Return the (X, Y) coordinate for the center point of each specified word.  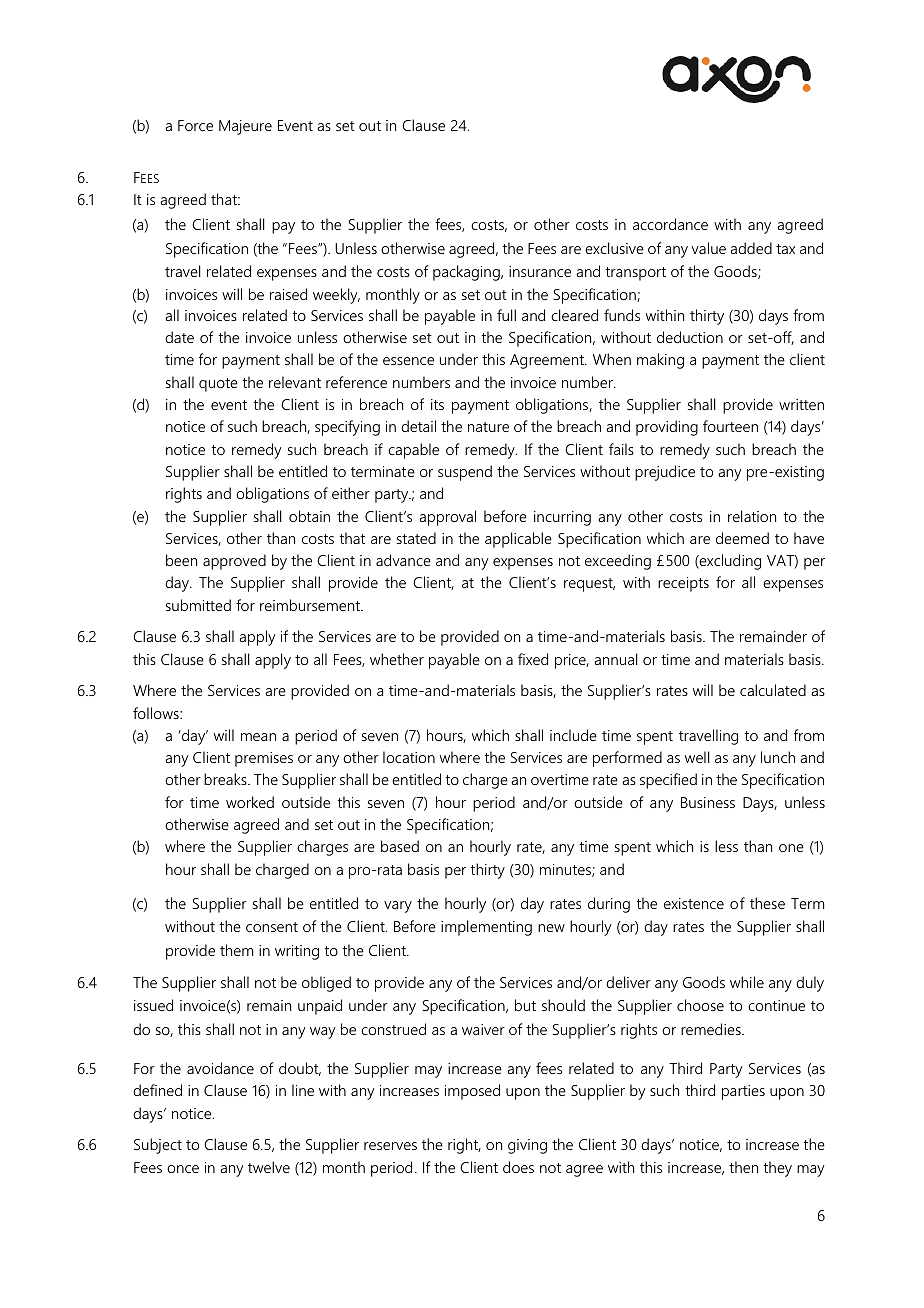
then (743, 1167)
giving (527, 1146)
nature (488, 427)
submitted (198, 605)
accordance (670, 224)
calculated (773, 690)
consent (272, 927)
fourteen (730, 426)
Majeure (245, 127)
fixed (533, 659)
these (767, 903)
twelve (269, 1167)
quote (218, 385)
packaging (467, 273)
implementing (486, 928)
